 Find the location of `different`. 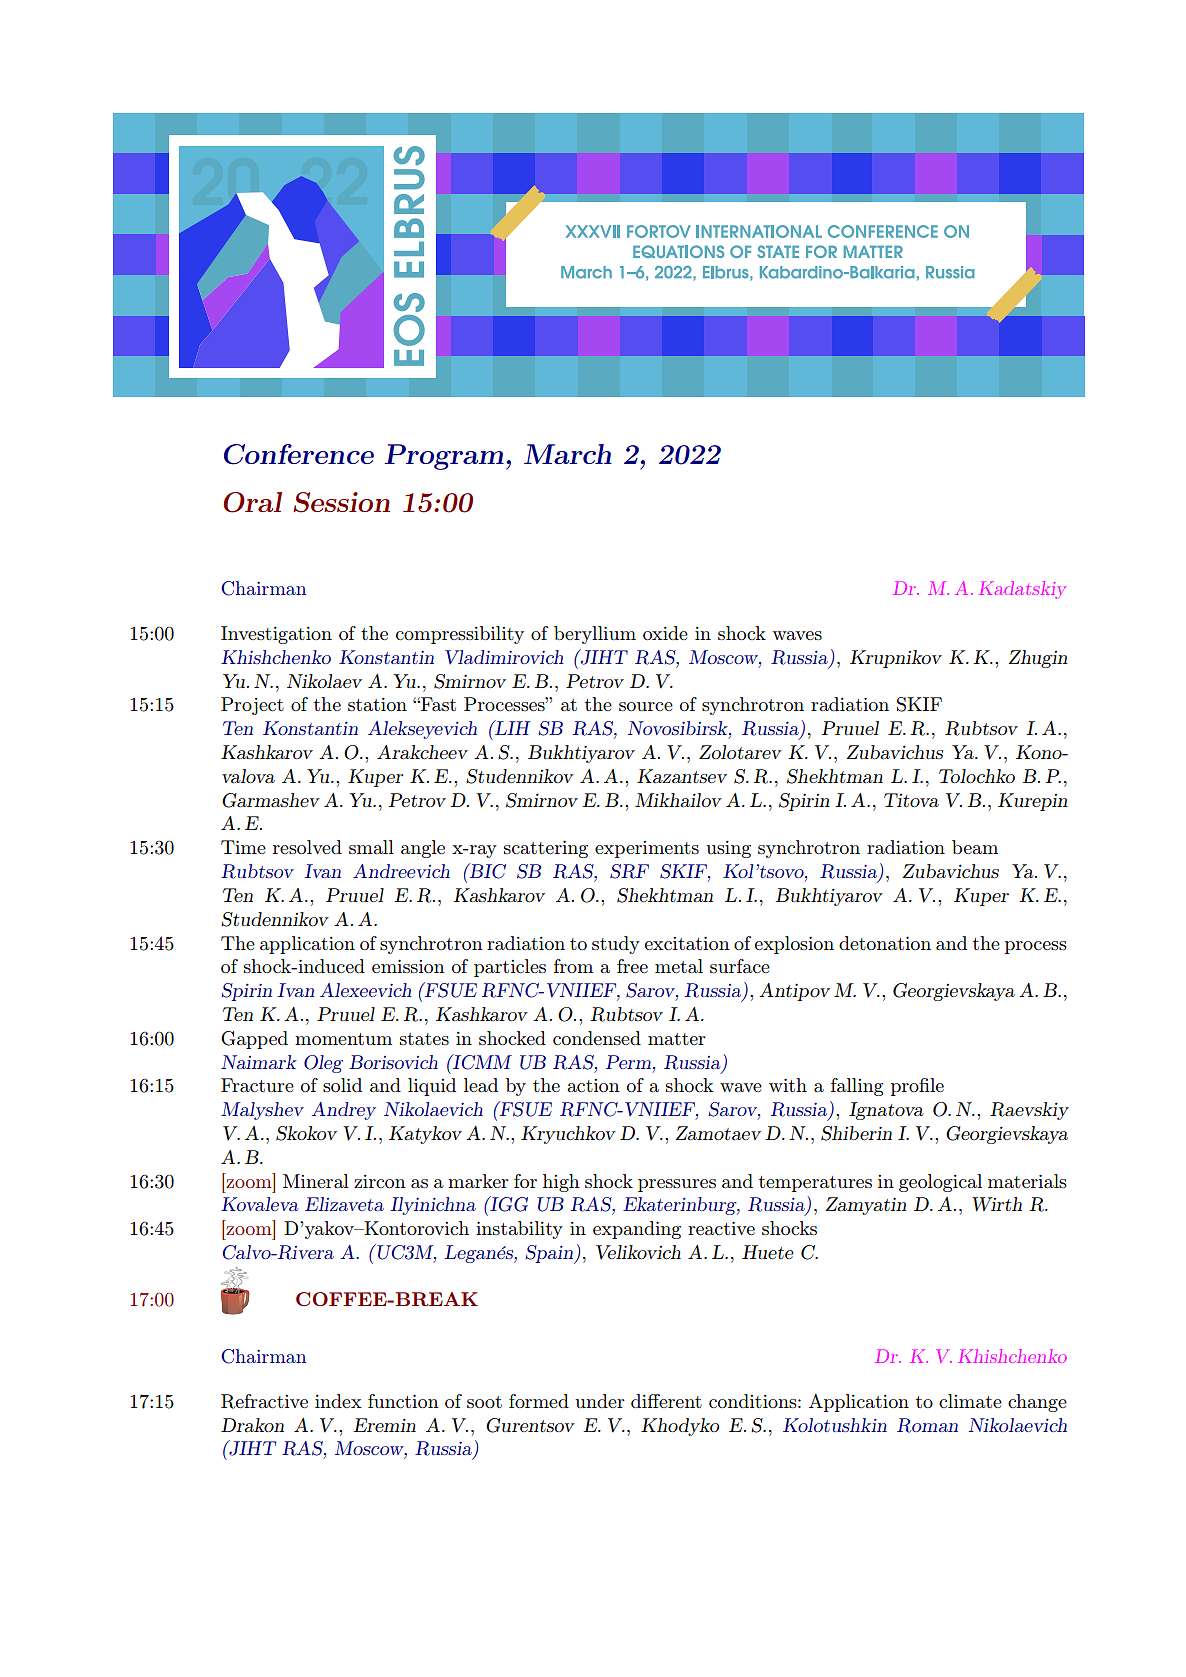

different is located at coordinates (666, 1401).
